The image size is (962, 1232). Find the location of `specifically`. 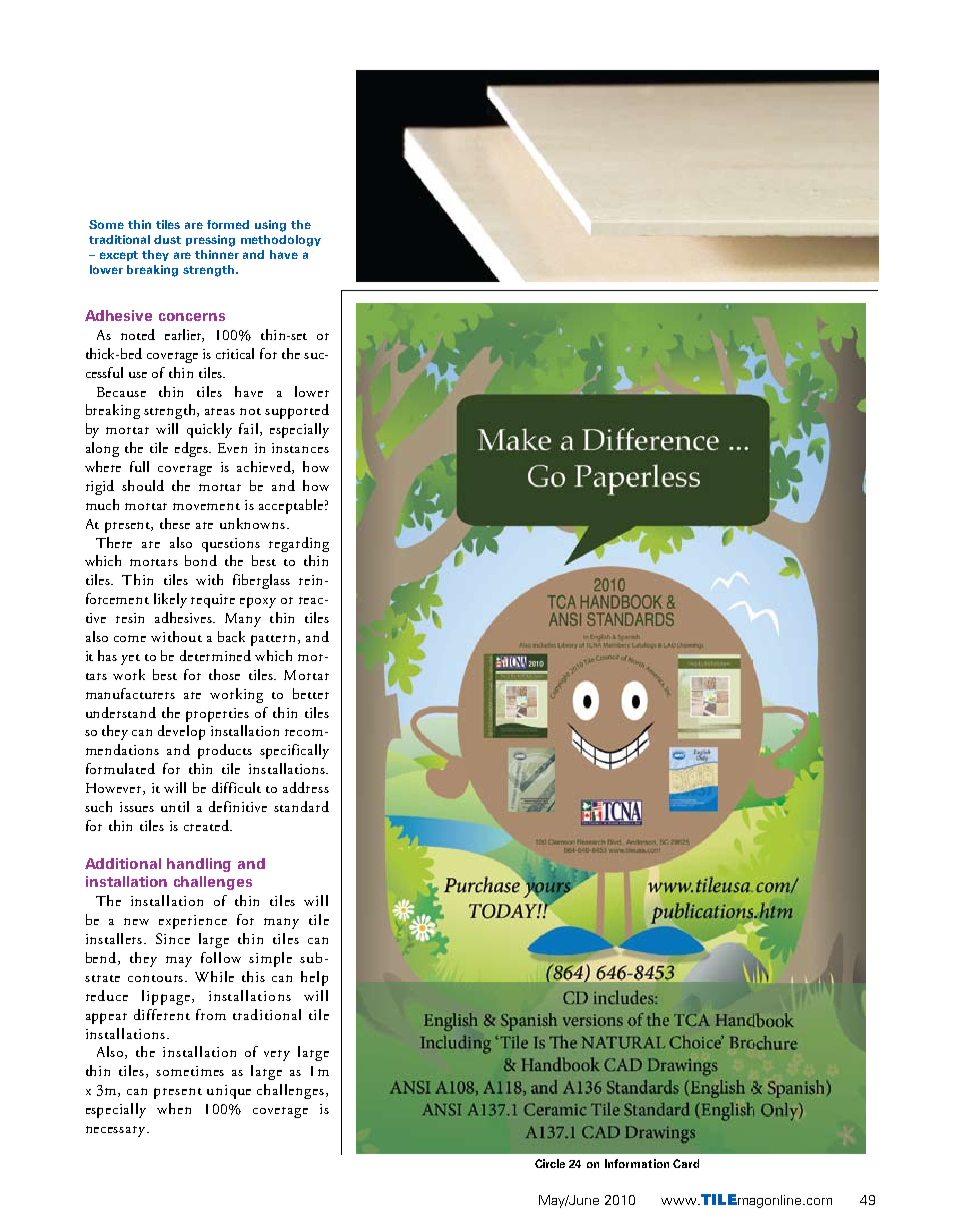

specifically is located at coordinates (294, 751).
